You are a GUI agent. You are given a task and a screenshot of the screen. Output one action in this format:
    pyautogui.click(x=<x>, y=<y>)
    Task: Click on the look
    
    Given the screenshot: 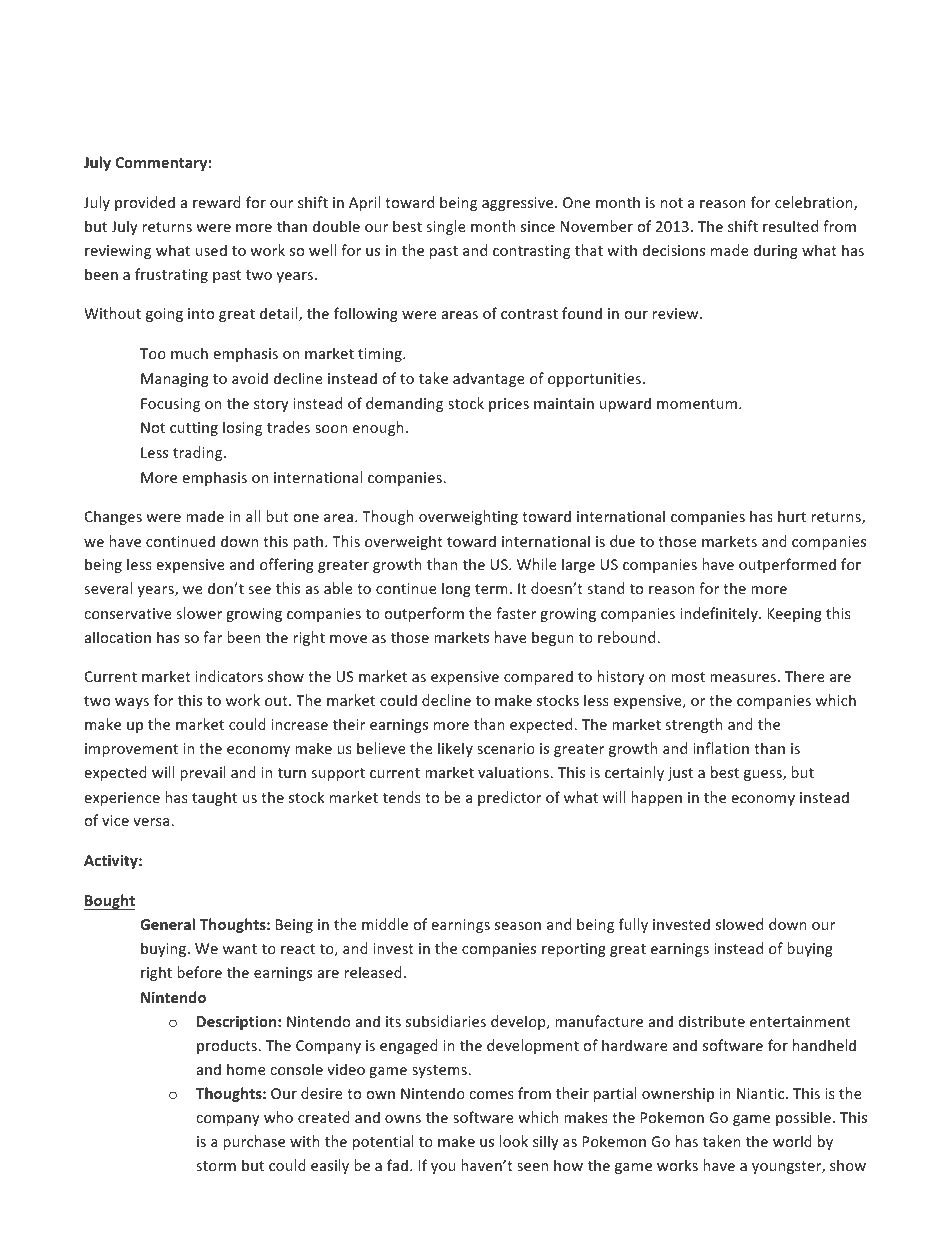 What is the action you would take?
    pyautogui.click(x=514, y=1141)
